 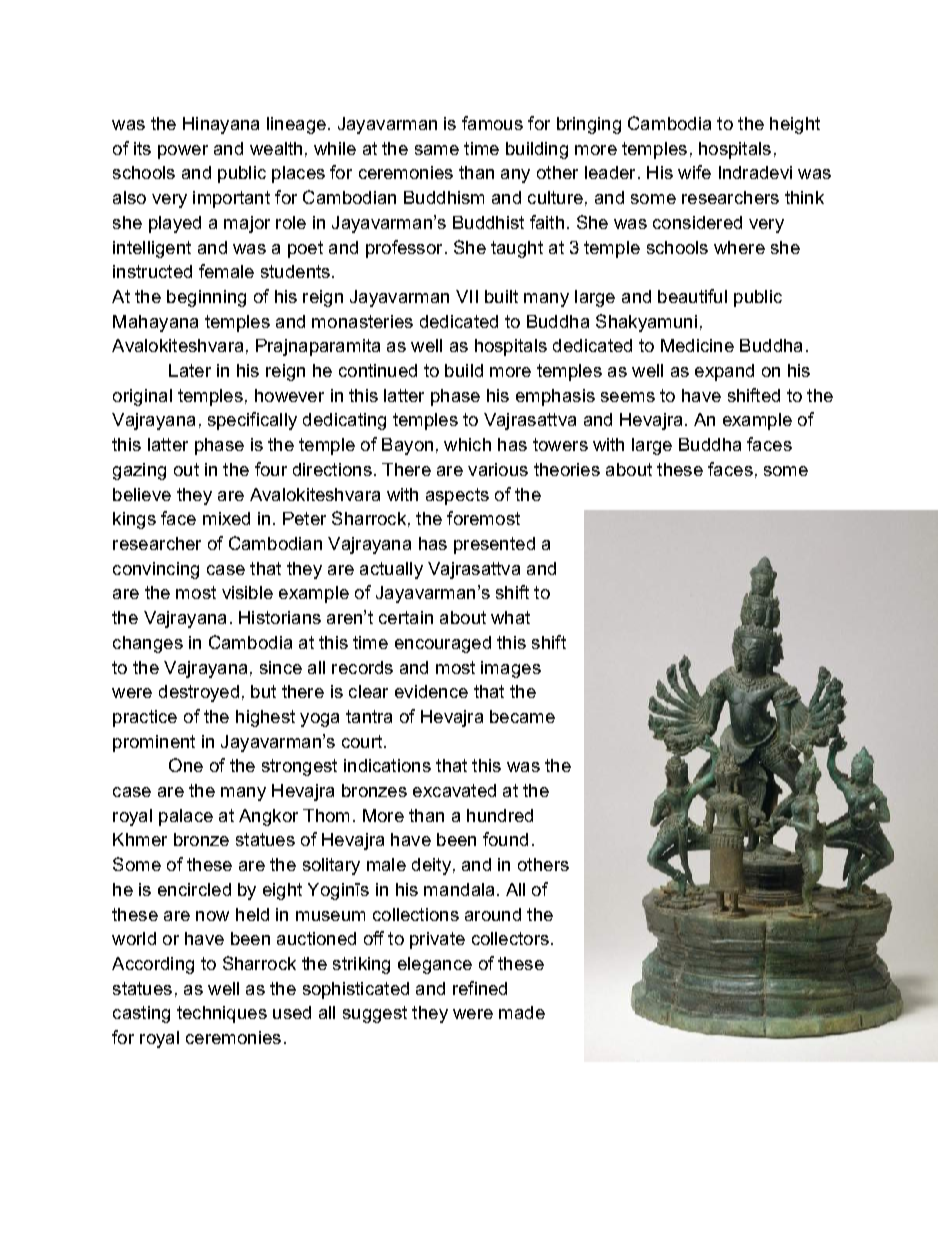 What do you see at coordinates (694, 172) in the screenshot?
I see `wife` at bounding box center [694, 172].
